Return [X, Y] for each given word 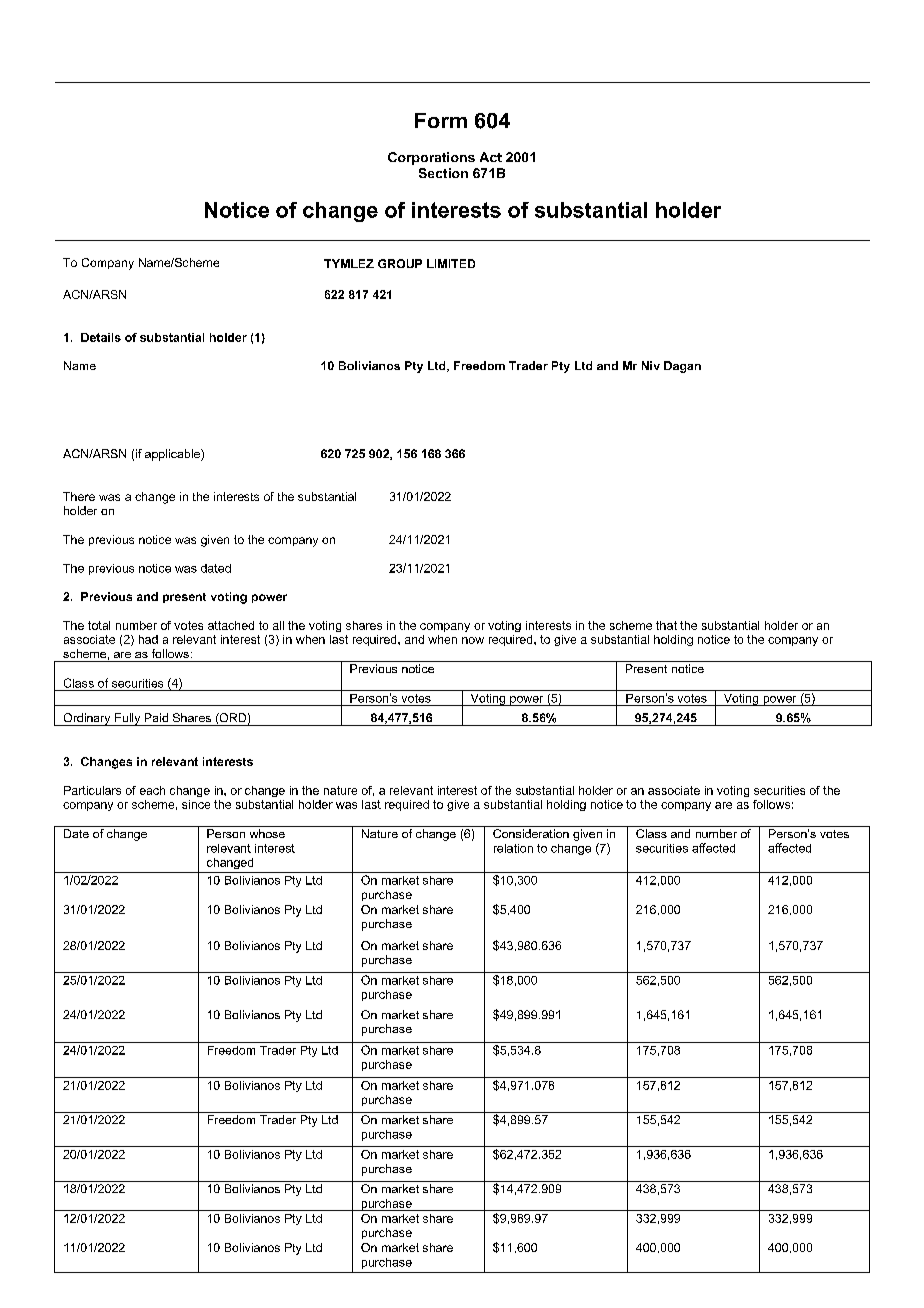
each [152, 790]
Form [441, 120]
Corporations [431, 158]
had [148, 639]
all [278, 625]
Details [101, 337]
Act [491, 157]
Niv [651, 365]
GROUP [400, 263]
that [666, 625]
